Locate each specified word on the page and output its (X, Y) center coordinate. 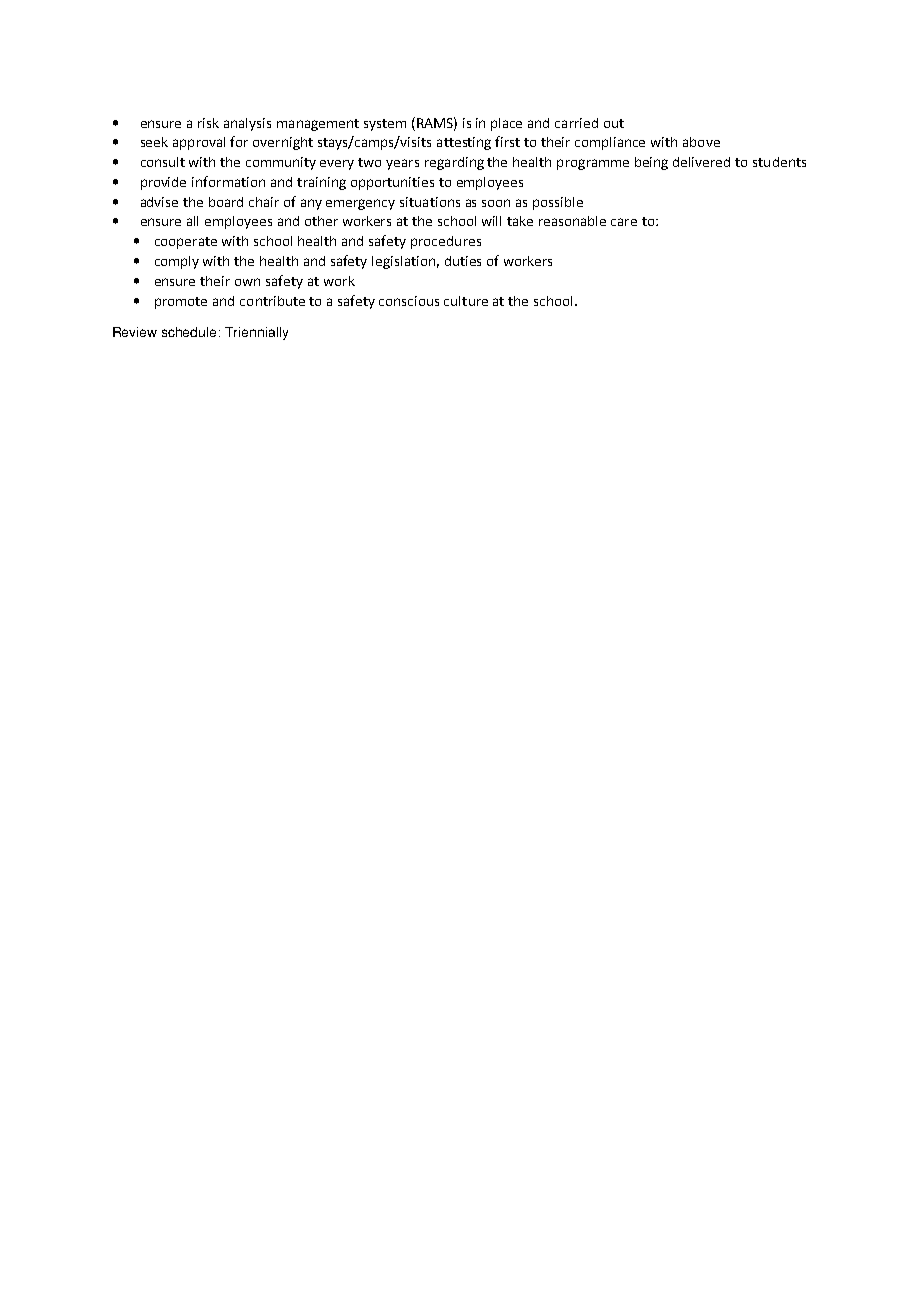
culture (466, 301)
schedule (189, 332)
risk (208, 123)
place (506, 124)
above (701, 142)
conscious (409, 301)
